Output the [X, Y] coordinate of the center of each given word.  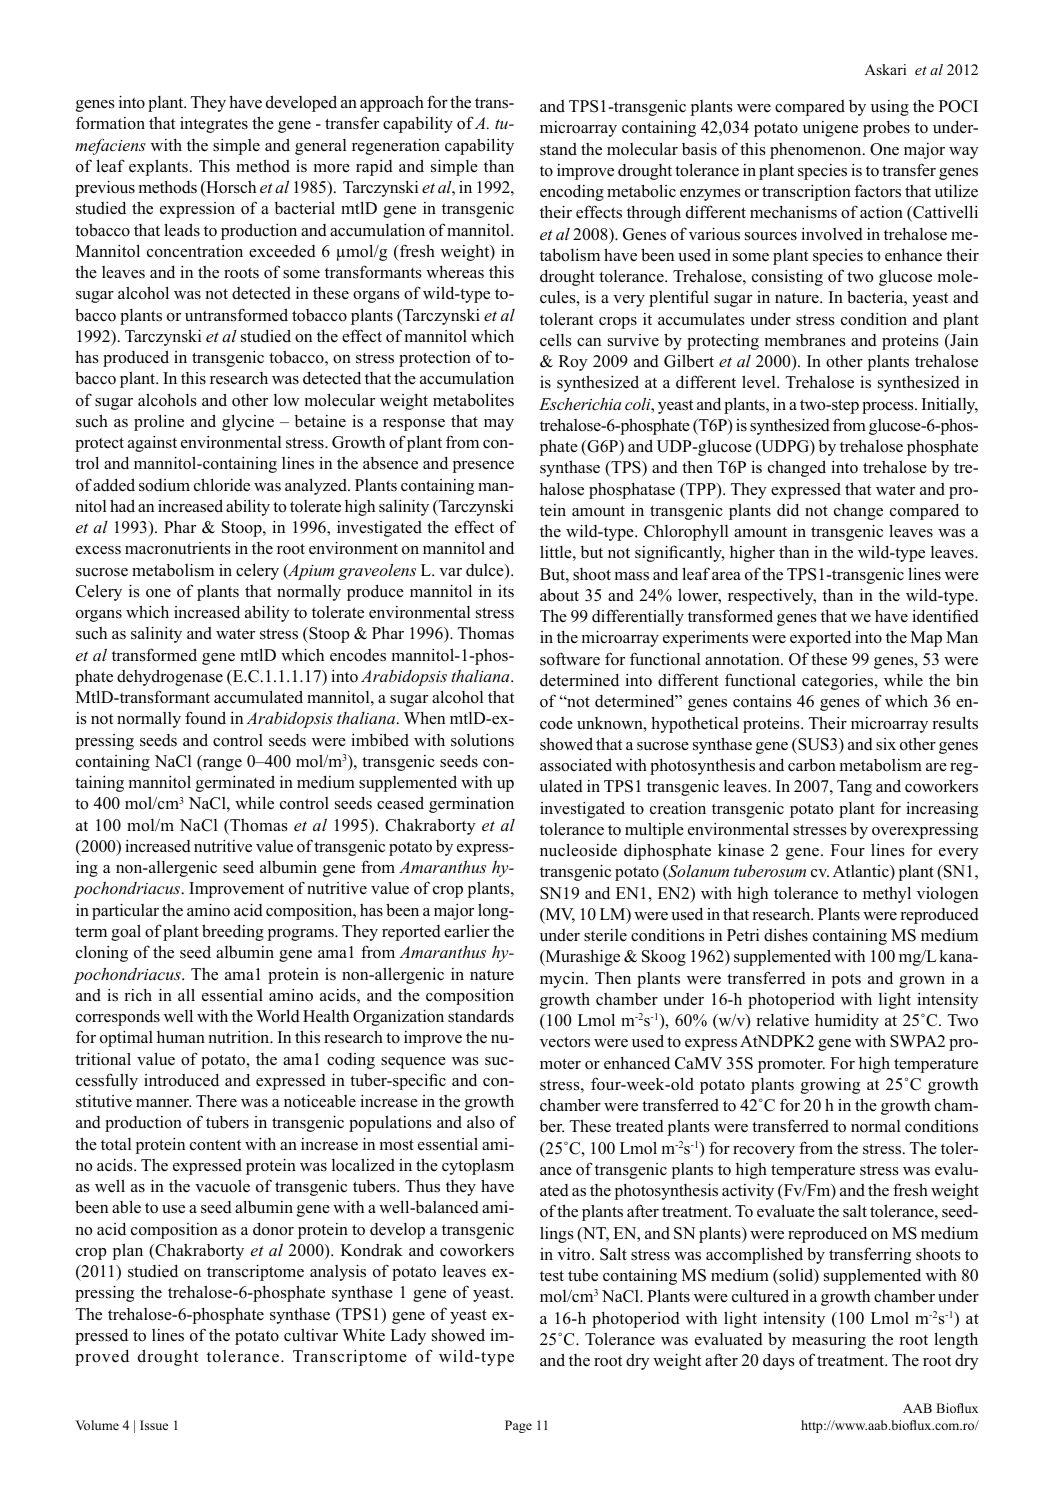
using [890, 108]
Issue [154, 1425]
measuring [829, 1341]
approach [392, 103]
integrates [214, 125]
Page [518, 1426]
